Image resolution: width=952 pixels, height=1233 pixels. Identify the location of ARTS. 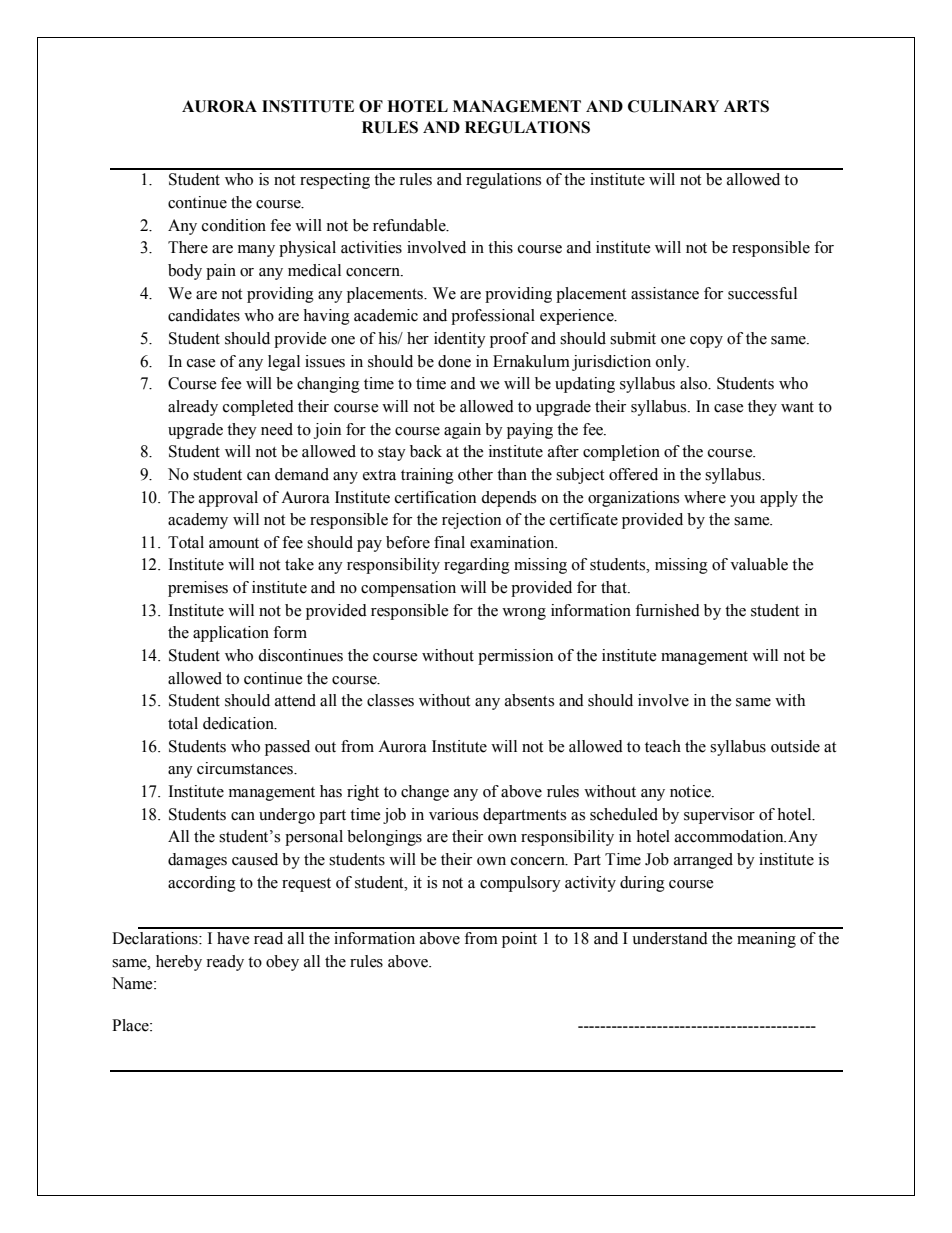
(746, 106).
